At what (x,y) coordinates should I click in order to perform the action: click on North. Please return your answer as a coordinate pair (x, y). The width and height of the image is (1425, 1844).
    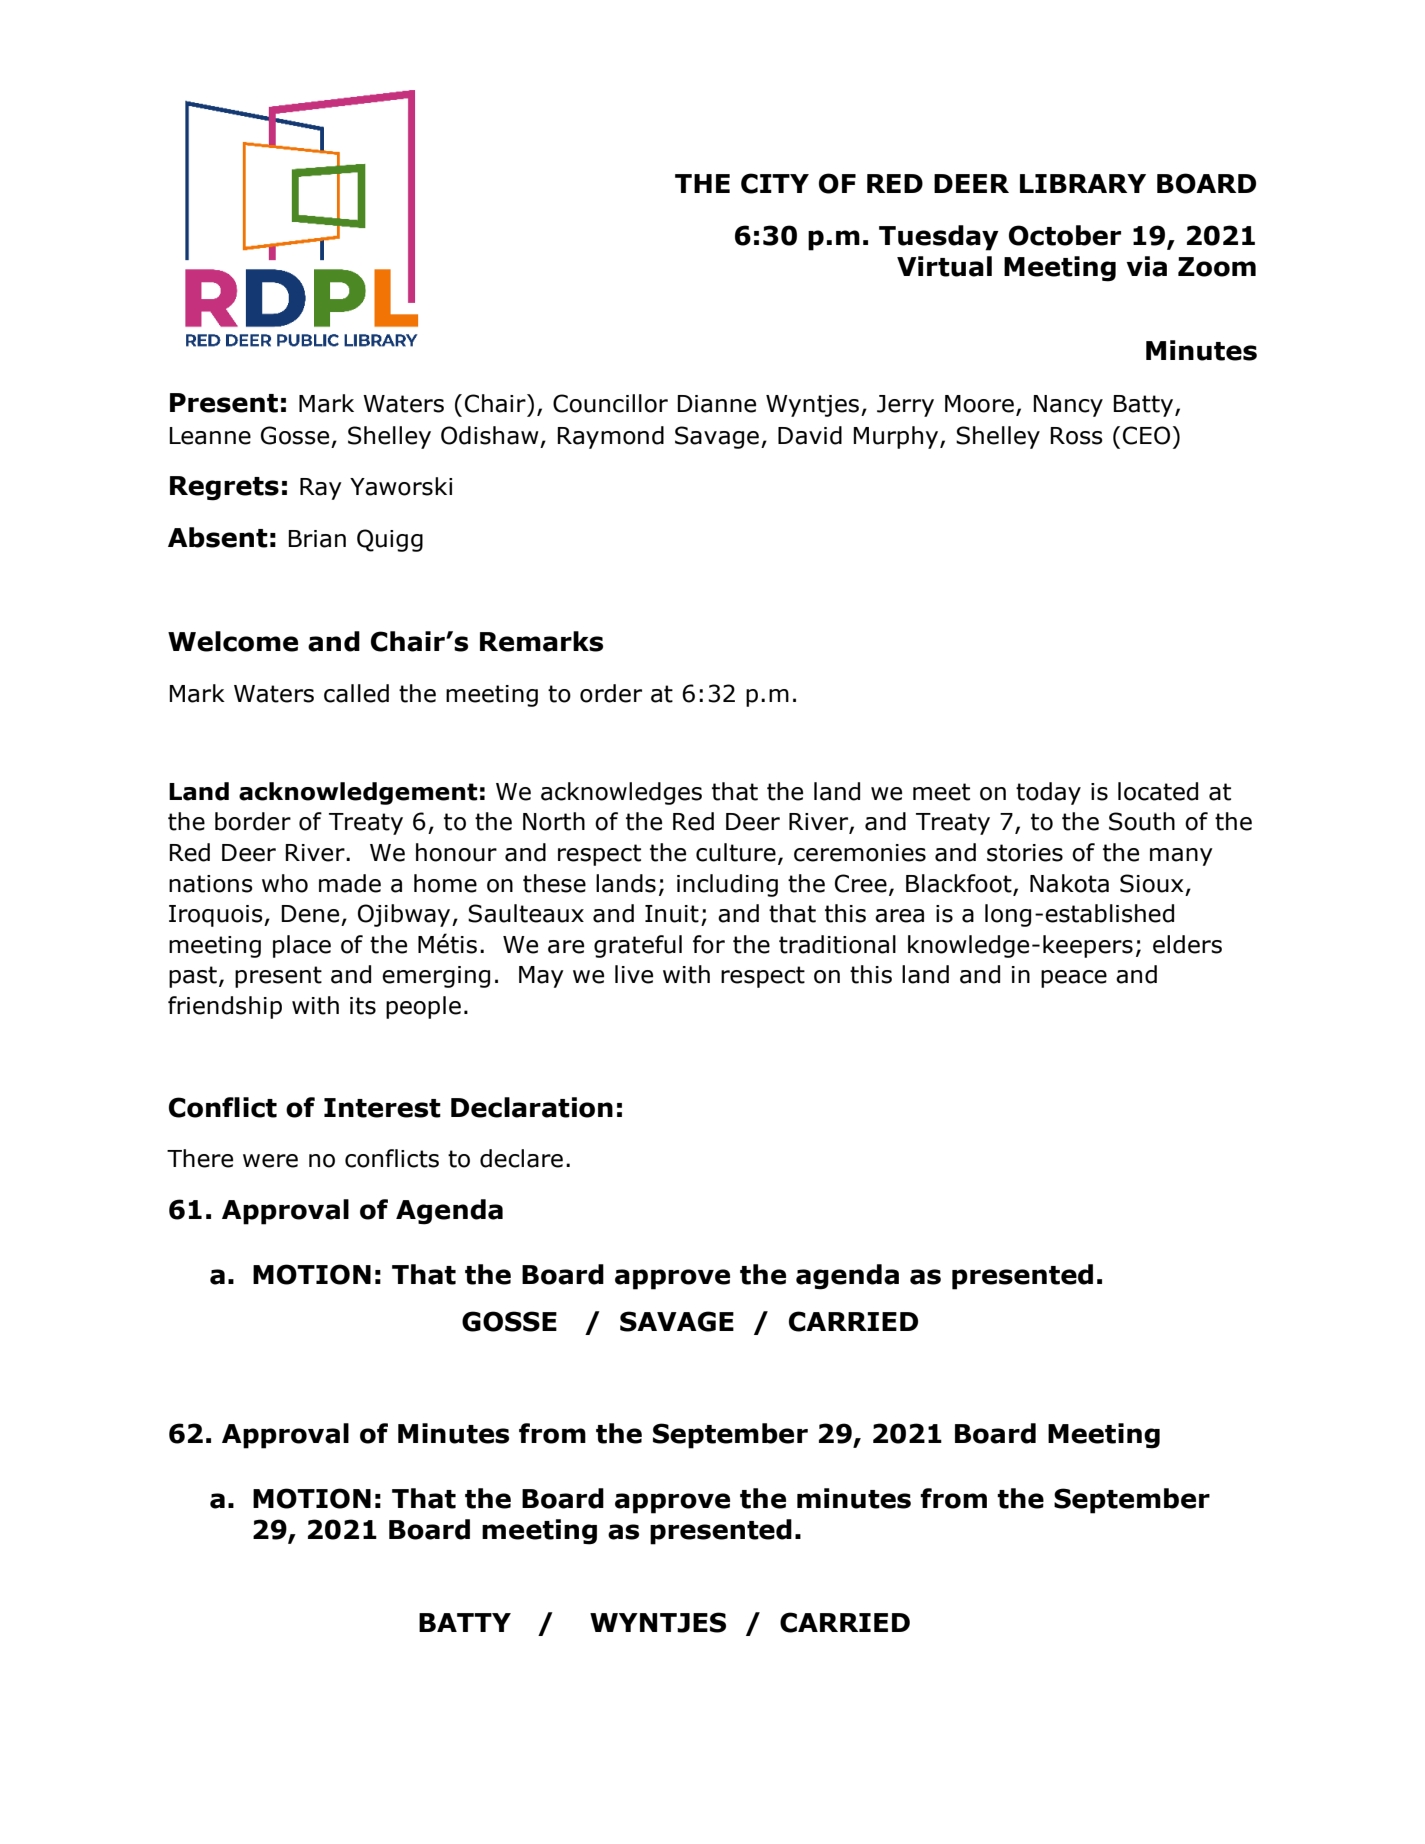
    Looking at the image, I should click on (554, 821).
